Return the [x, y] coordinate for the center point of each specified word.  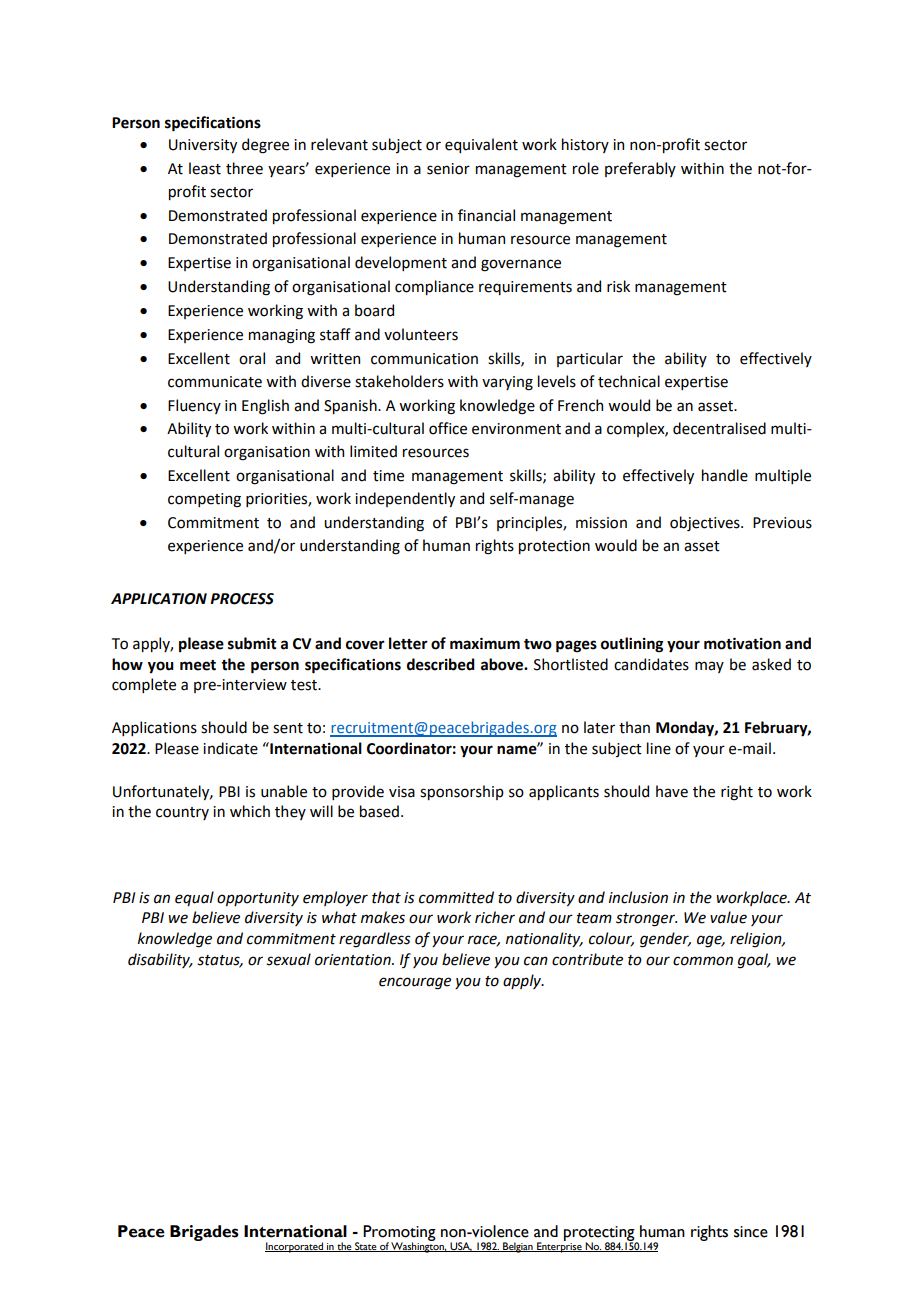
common [703, 961]
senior [448, 169]
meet [198, 665]
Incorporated [295, 1247]
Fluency [194, 406]
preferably [640, 169]
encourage [415, 983]
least [205, 168]
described [441, 664]
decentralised [719, 428]
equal [194, 898]
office [448, 428]
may [709, 667]
